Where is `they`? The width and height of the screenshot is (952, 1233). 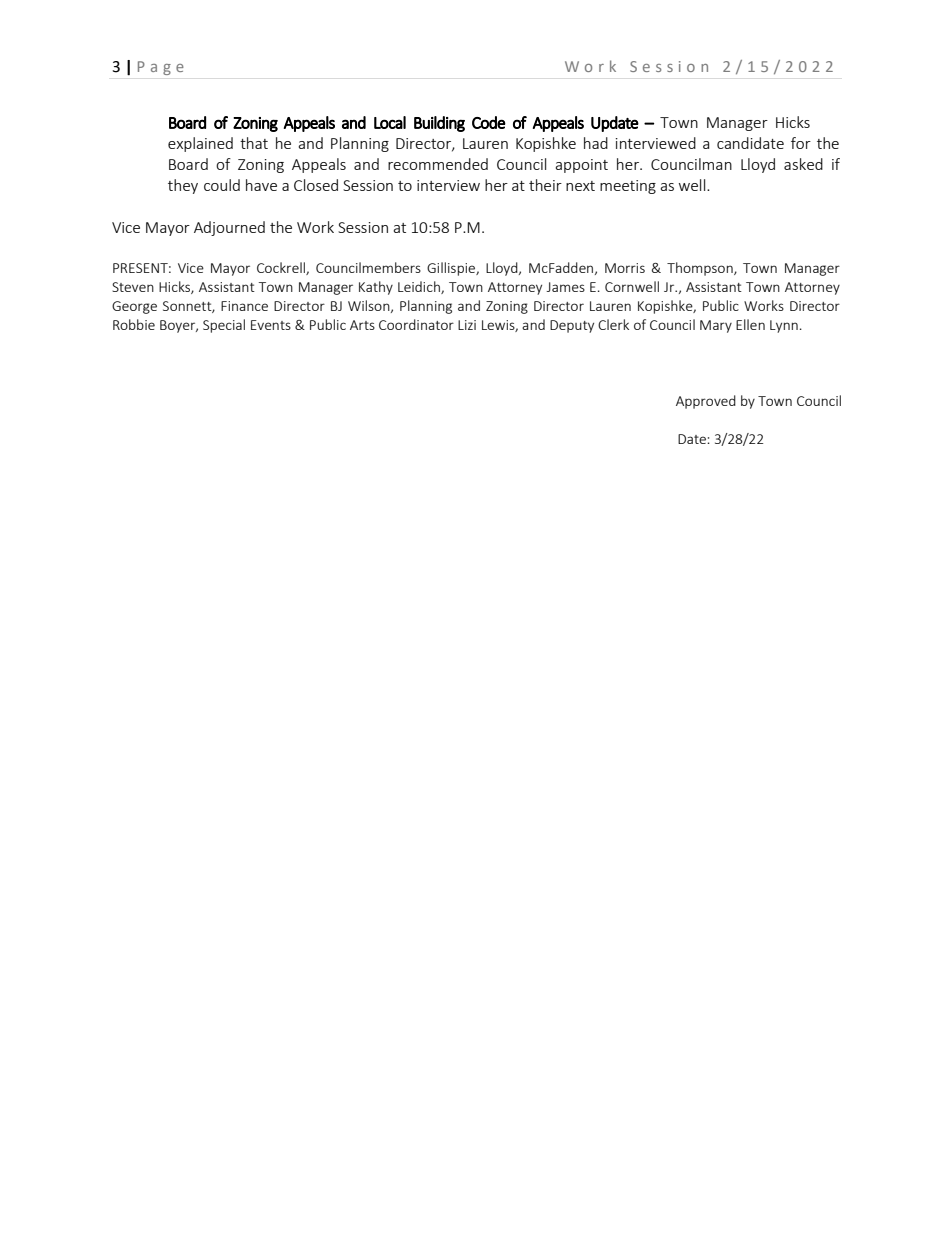 they is located at coordinates (183, 186).
